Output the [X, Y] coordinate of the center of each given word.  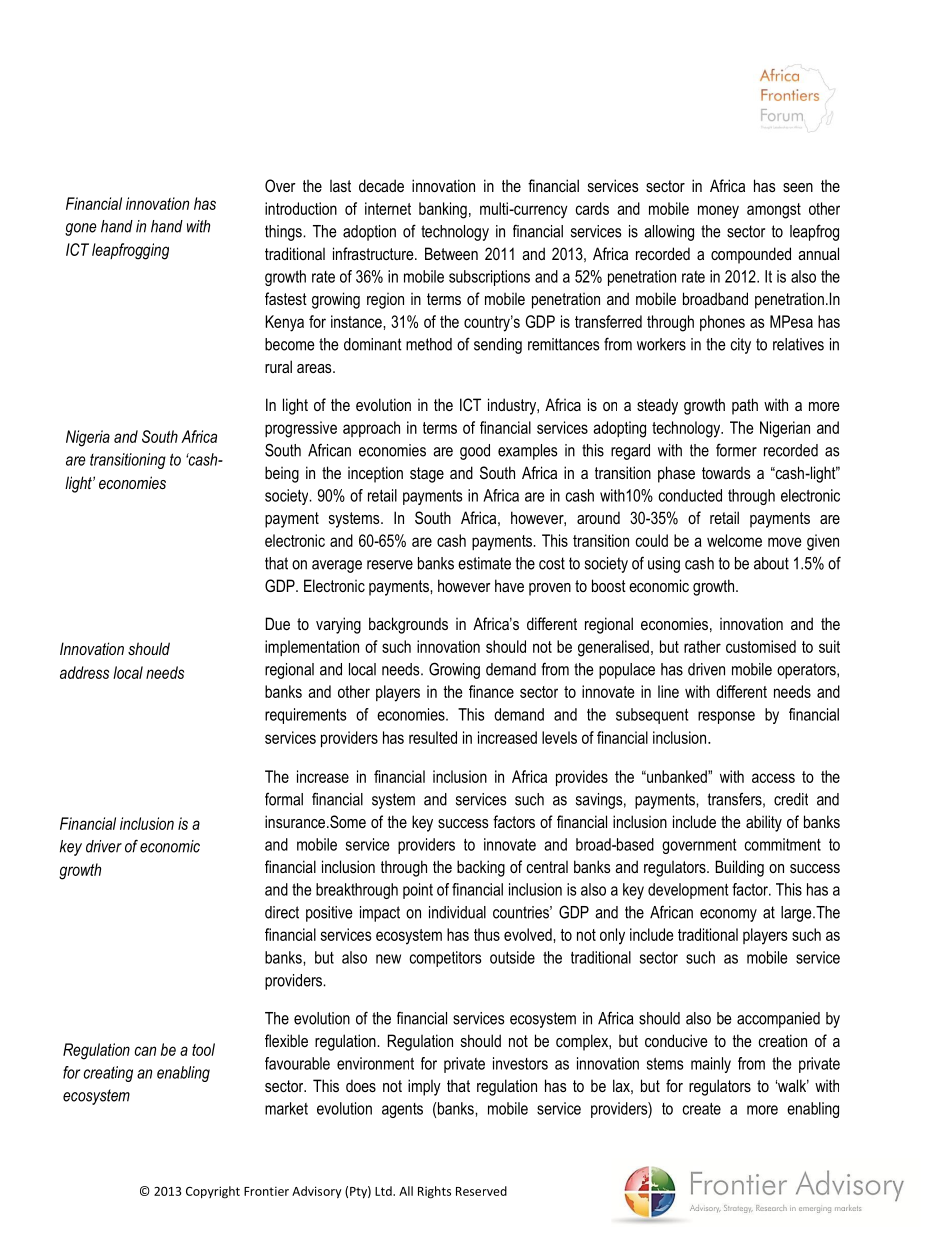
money [718, 212]
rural [278, 366]
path [745, 406]
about [771, 563]
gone [80, 229]
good [475, 452]
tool [203, 1049]
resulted [433, 737]
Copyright [213, 1192]
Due [278, 623]
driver [104, 846]
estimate [484, 563]
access [773, 778]
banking [443, 210]
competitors [445, 959]
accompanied [778, 1020]
